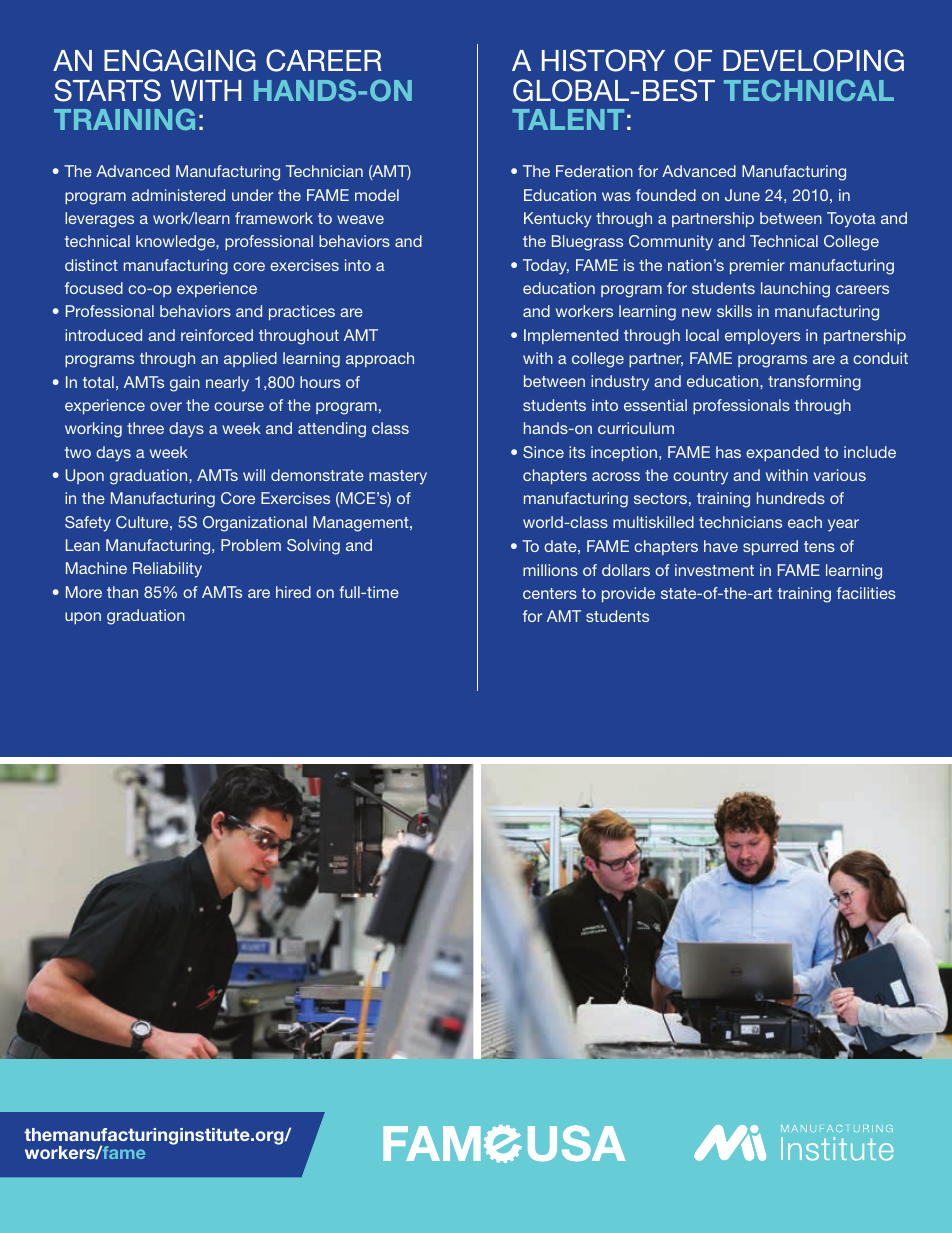 This page has height=1233, width=952. I want to click on reinforced, so click(217, 335).
